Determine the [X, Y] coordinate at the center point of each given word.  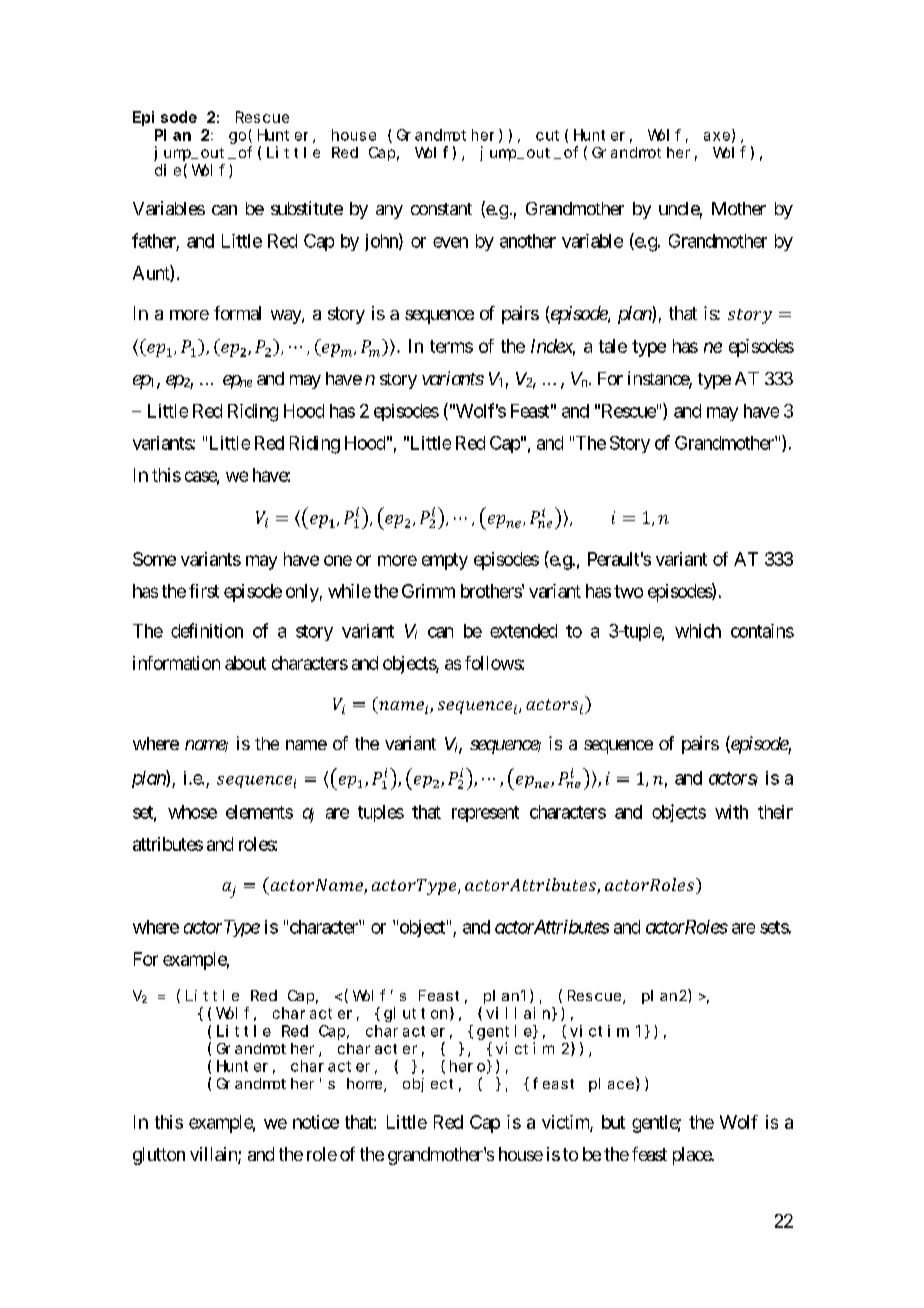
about [245, 663]
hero [467, 1066]
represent [485, 814]
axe [717, 136]
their [775, 812]
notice [316, 1122]
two [628, 591]
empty [445, 561]
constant [441, 209]
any [389, 212]
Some [154, 559]
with [731, 812]
